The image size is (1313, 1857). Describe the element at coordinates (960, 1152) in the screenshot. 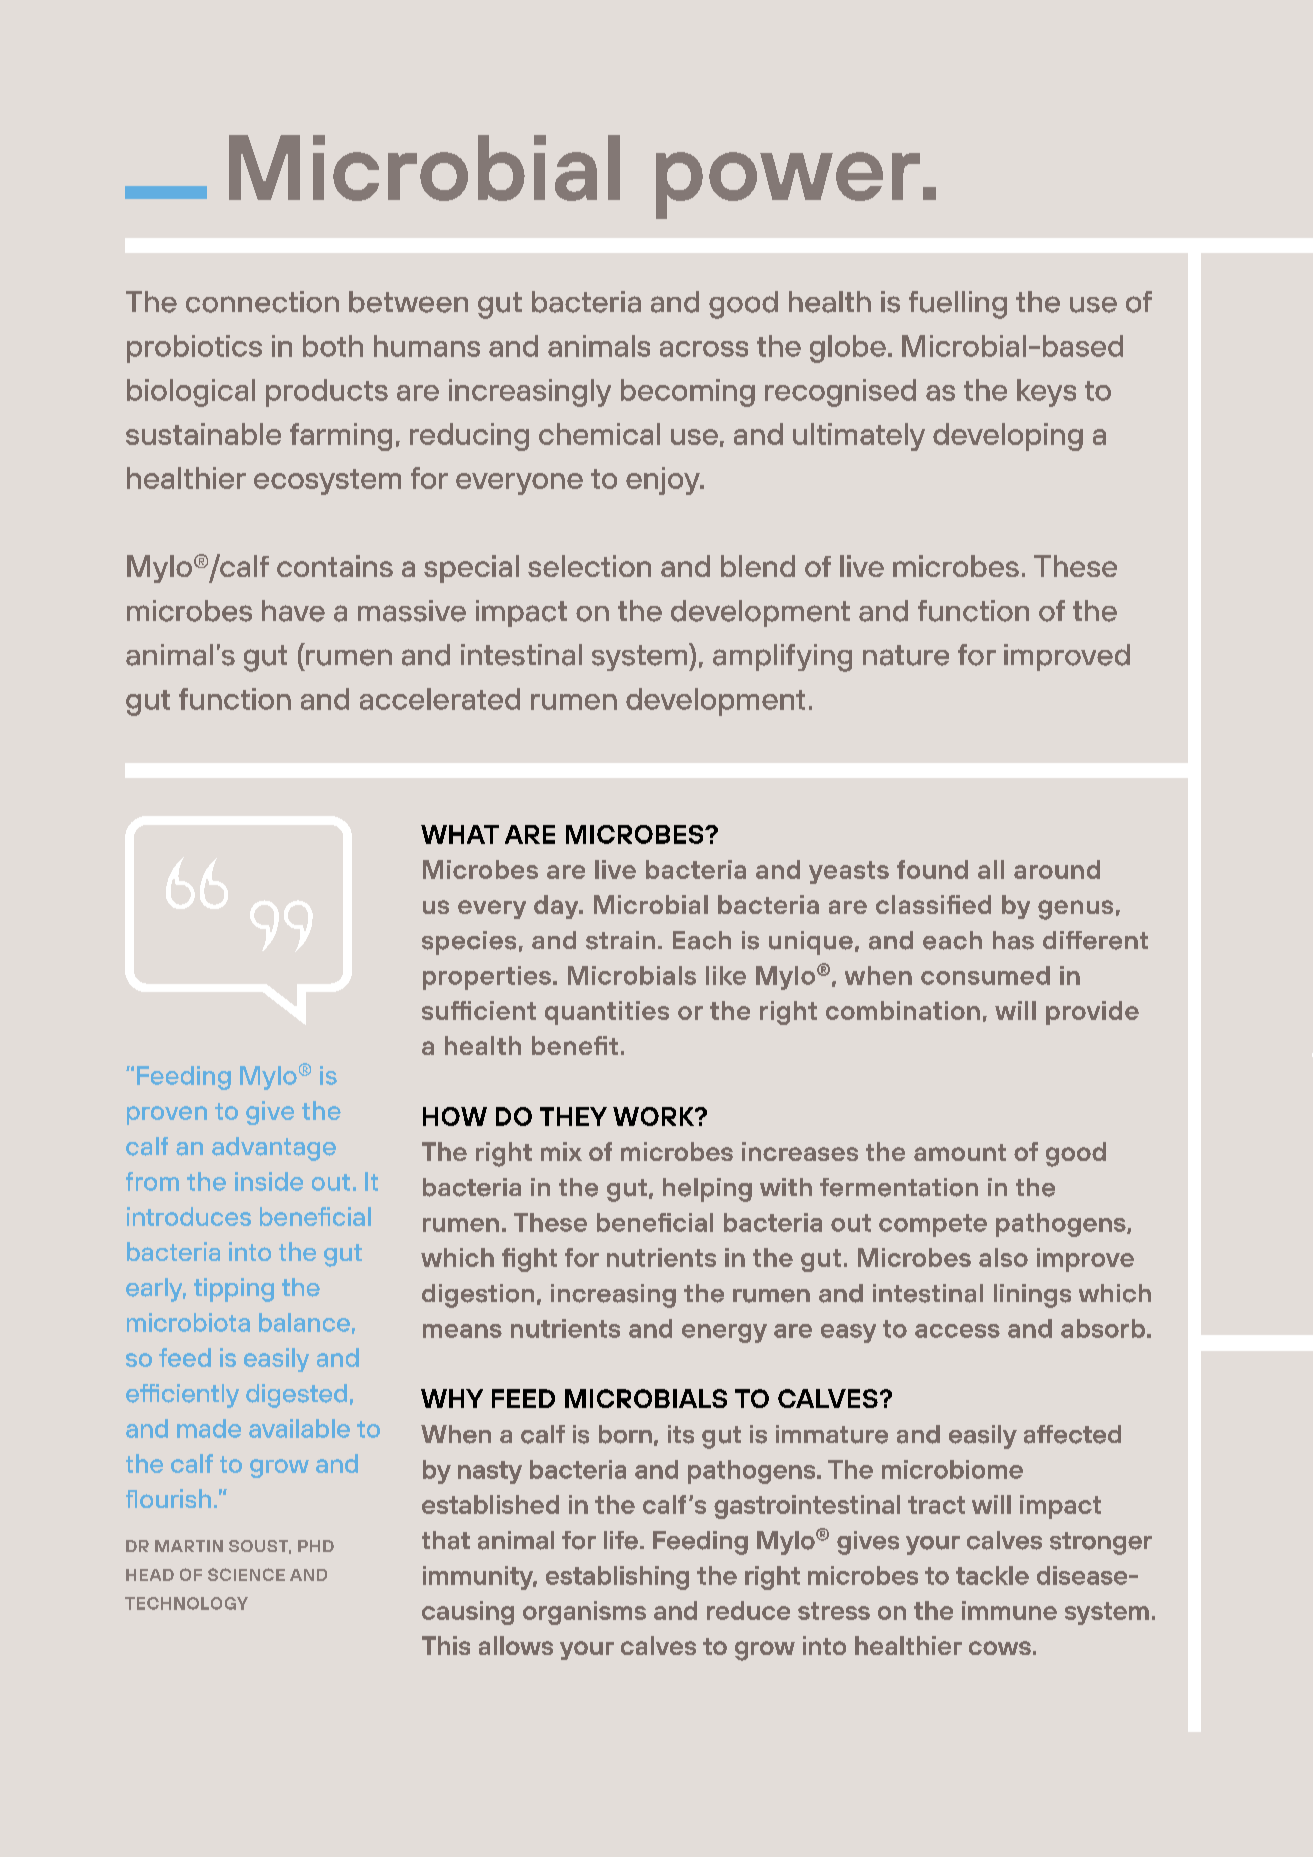

I see `amount` at that location.
